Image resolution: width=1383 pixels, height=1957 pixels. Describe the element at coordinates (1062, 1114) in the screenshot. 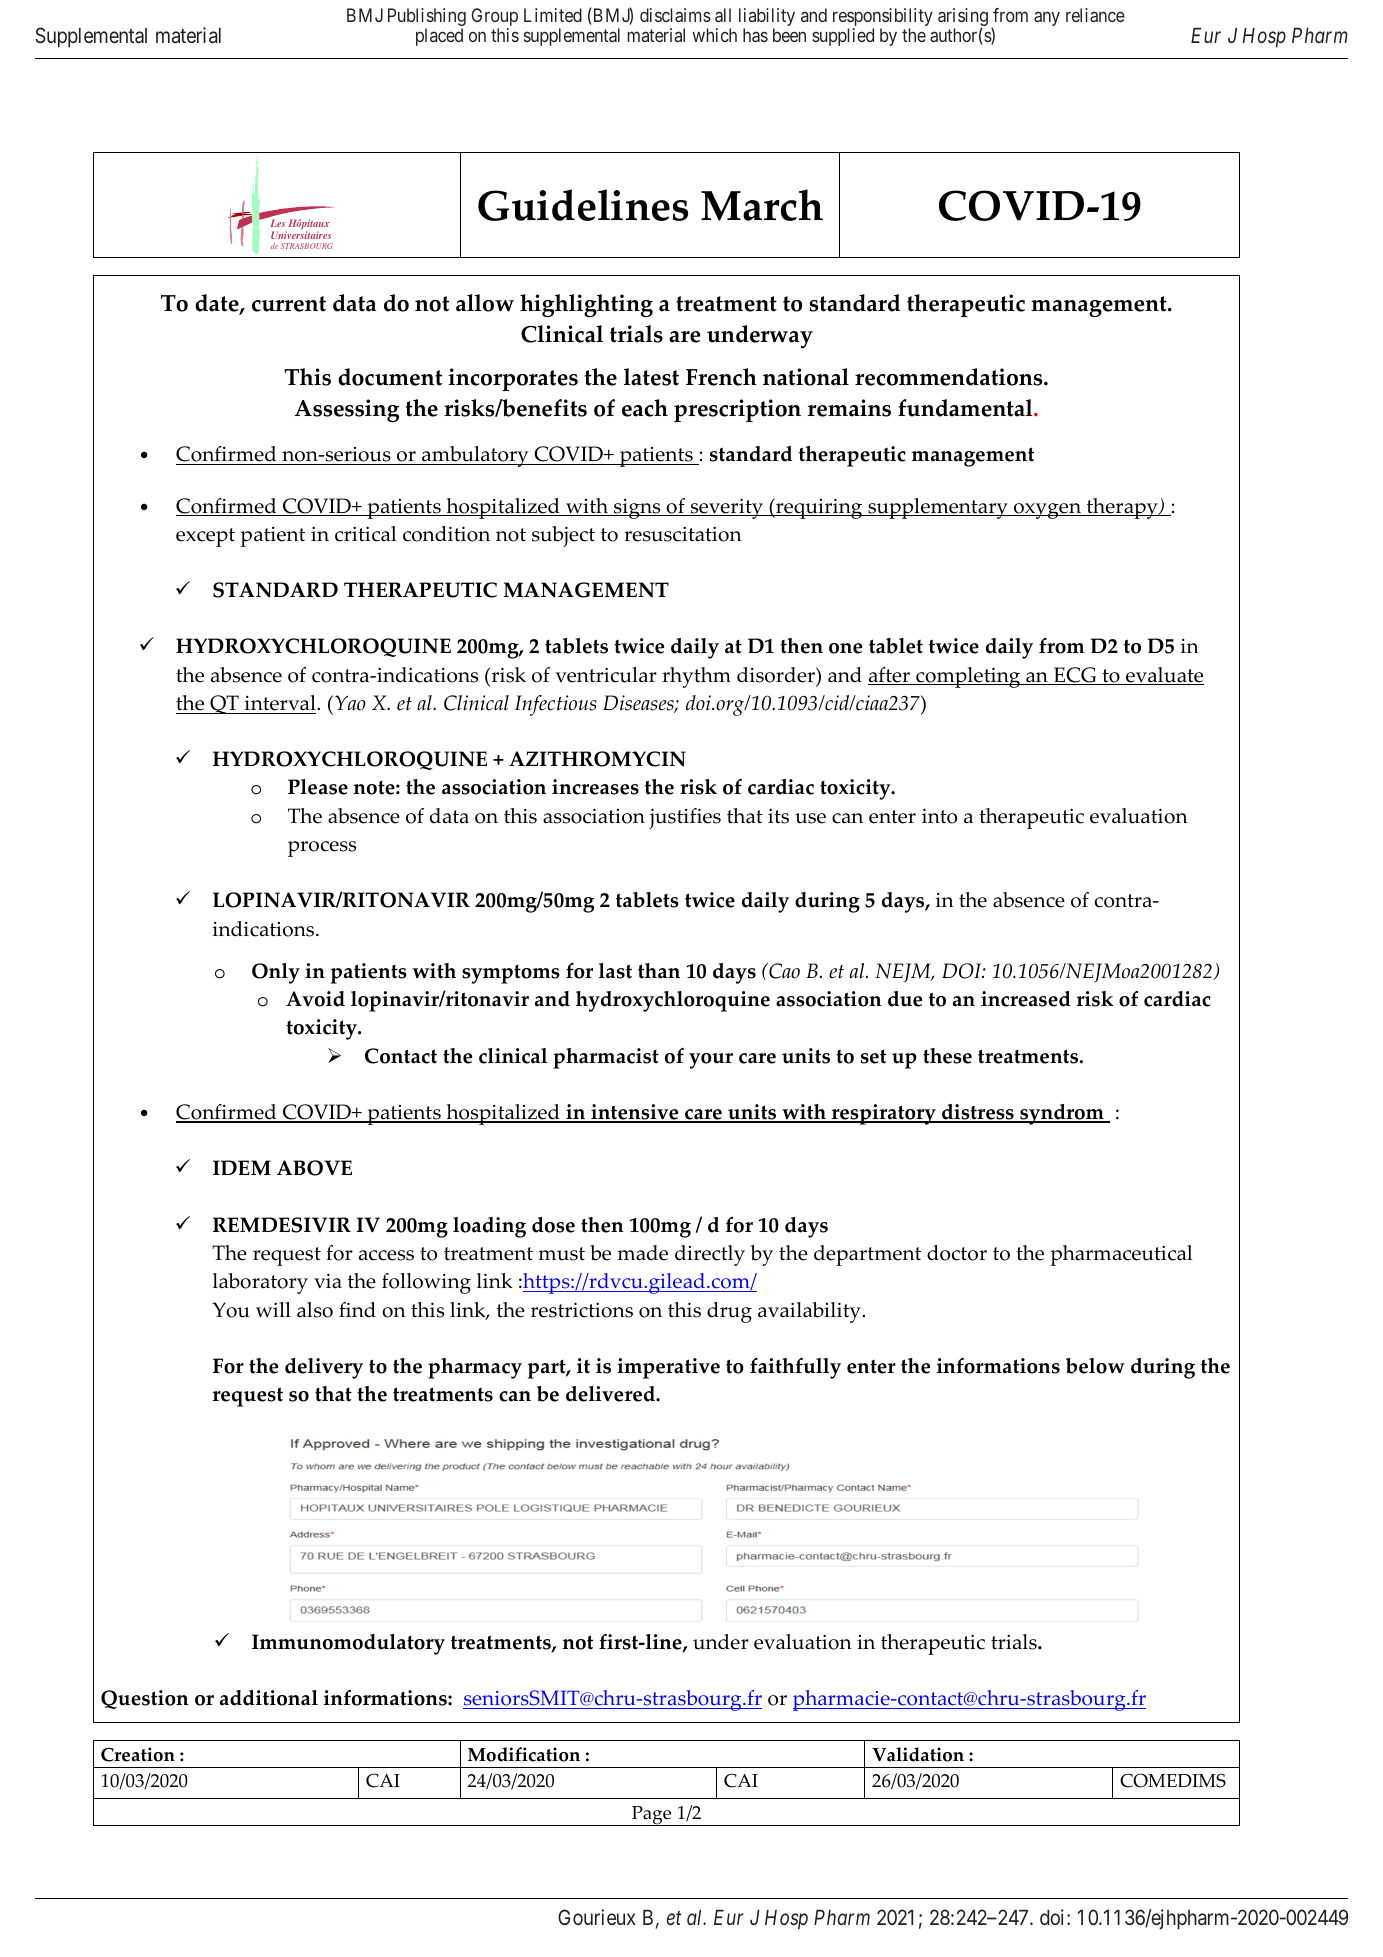

I see `syndrom` at that location.
